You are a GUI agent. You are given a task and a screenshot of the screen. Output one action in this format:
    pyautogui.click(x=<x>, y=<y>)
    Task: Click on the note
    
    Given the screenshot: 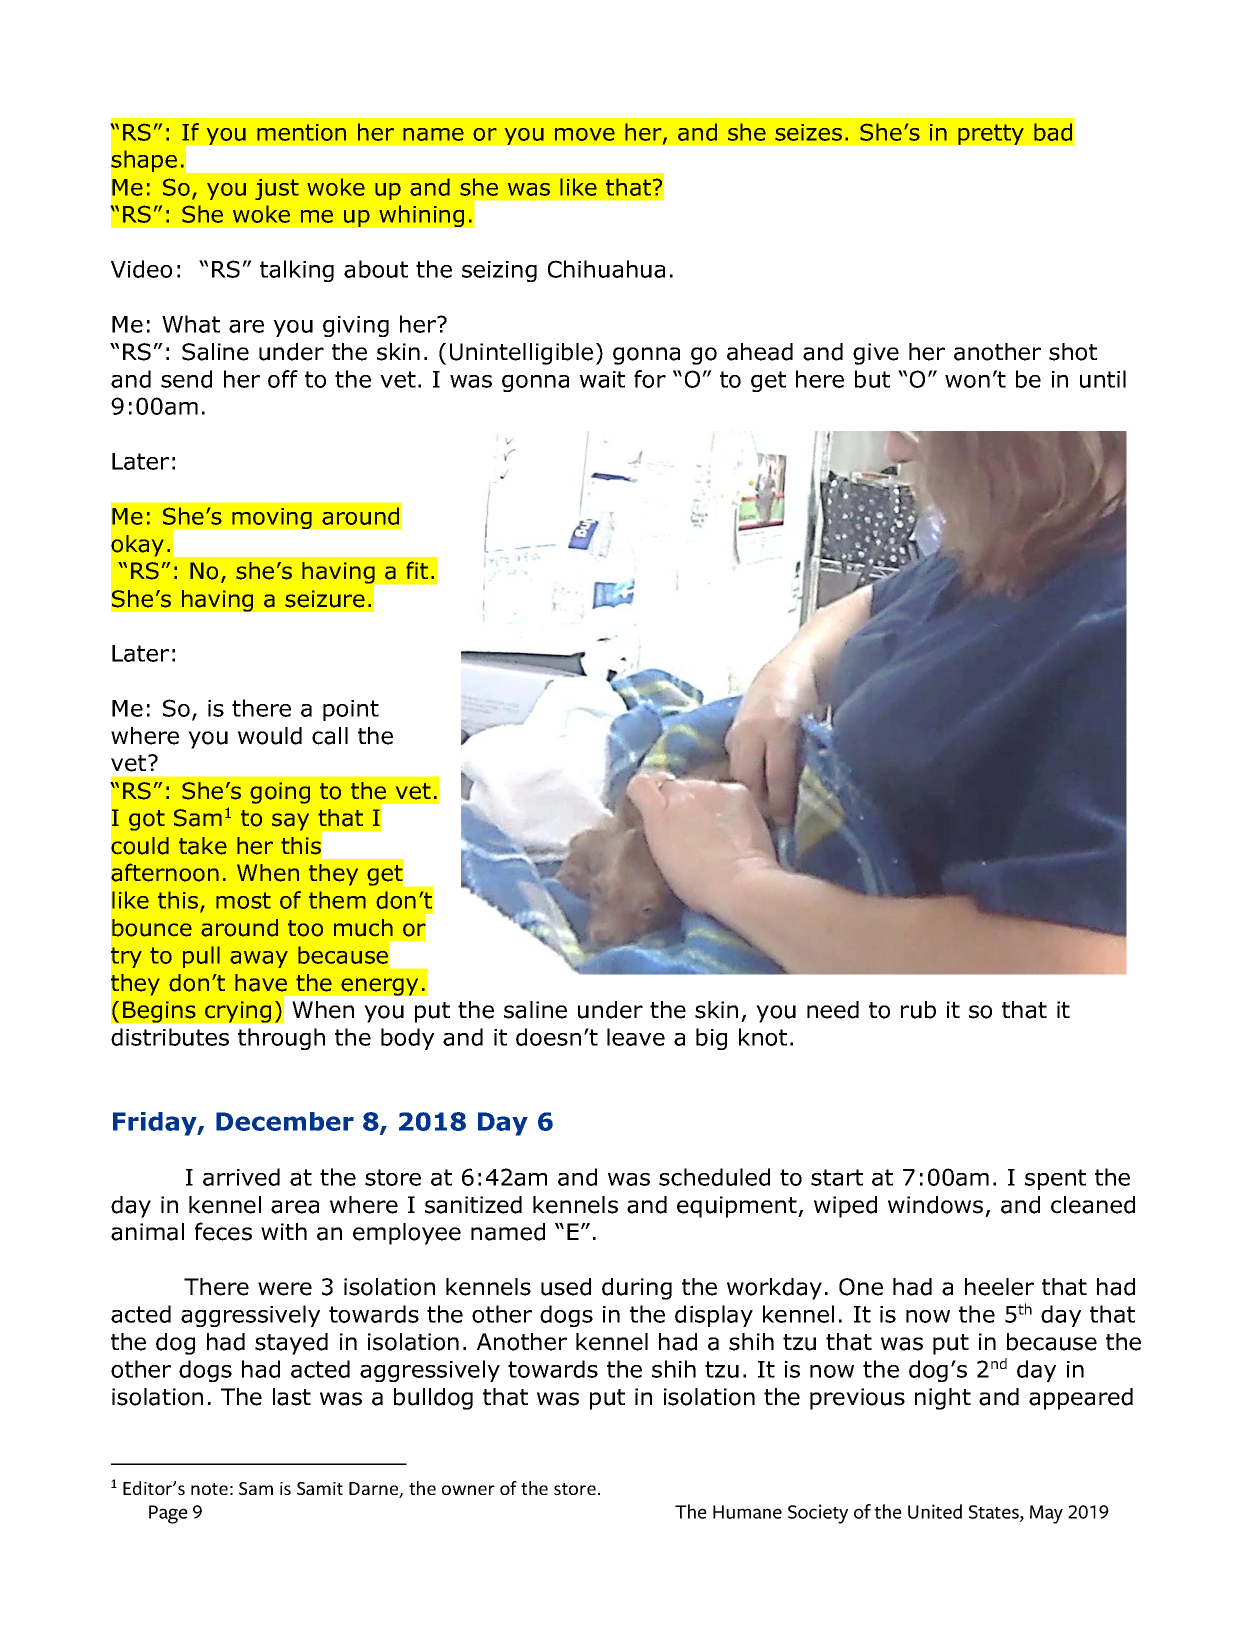 What is the action you would take?
    pyautogui.click(x=209, y=1489)
